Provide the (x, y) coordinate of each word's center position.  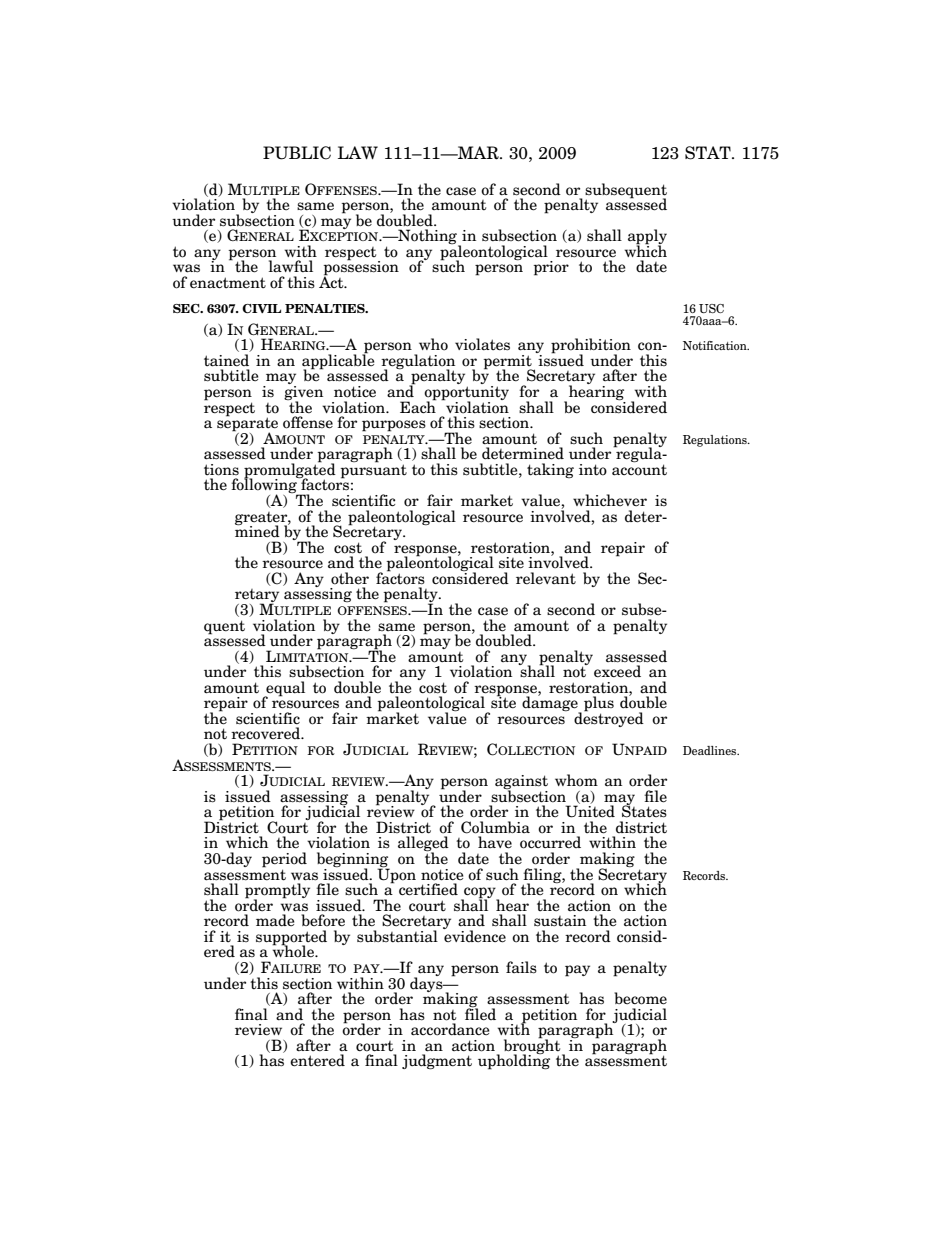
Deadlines (711, 750)
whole (294, 951)
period (284, 861)
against (521, 783)
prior (551, 268)
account (639, 469)
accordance (450, 1029)
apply (647, 238)
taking (550, 470)
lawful (291, 266)
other (350, 578)
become (640, 998)
